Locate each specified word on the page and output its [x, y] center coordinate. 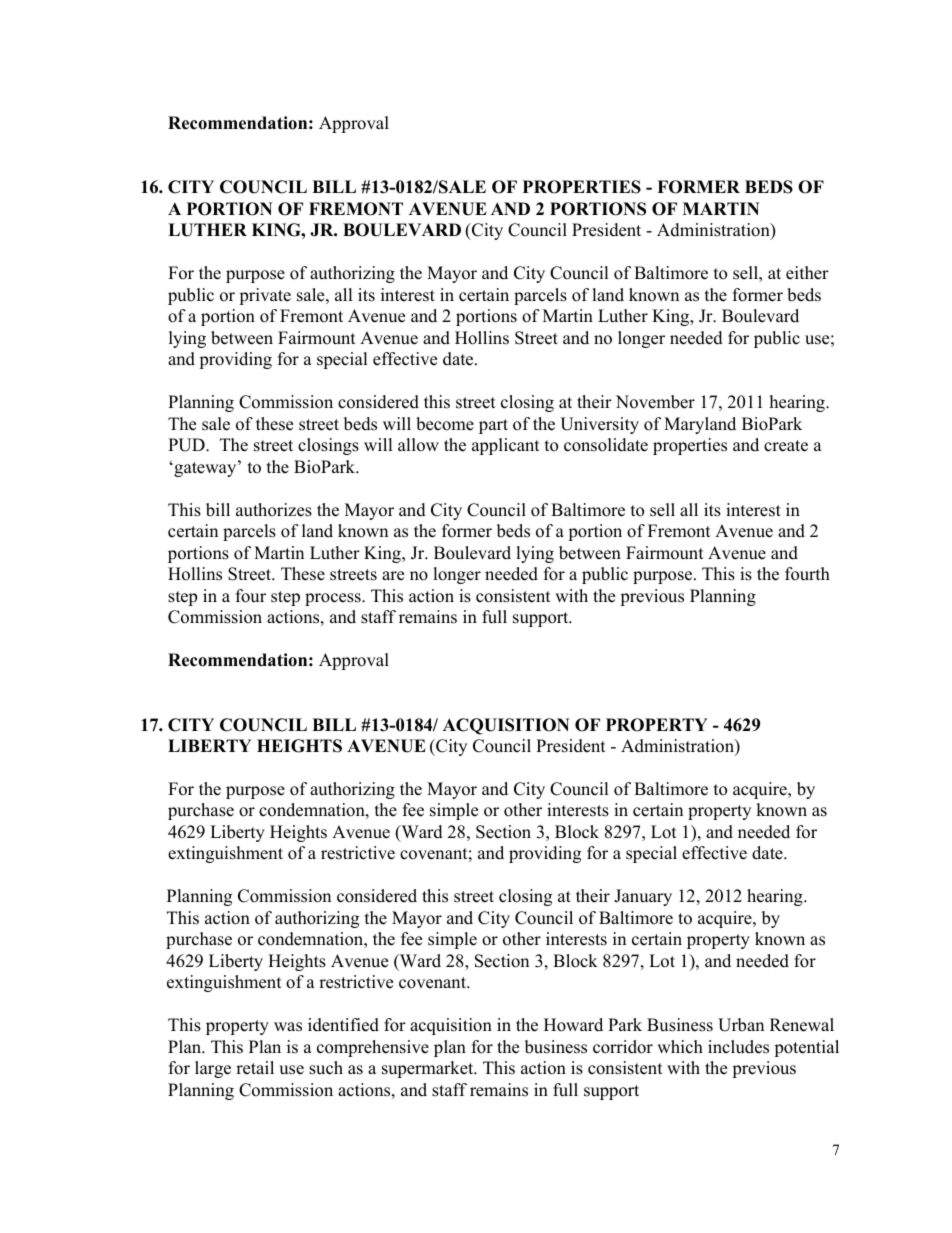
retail [255, 1068]
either [807, 273]
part [493, 426]
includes [738, 1047]
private [265, 296]
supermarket [429, 1069]
